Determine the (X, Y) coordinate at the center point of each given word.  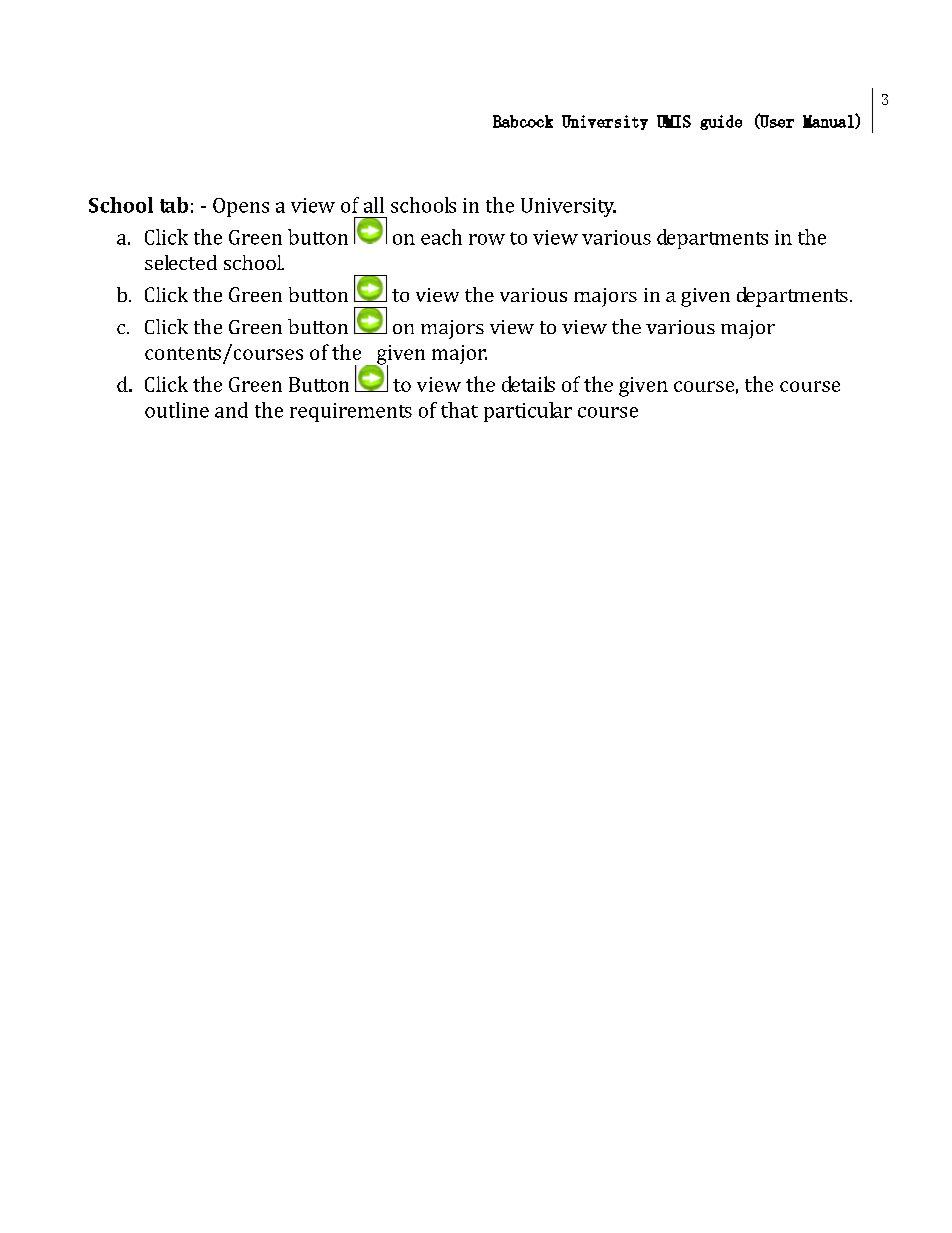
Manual (829, 121)
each (441, 237)
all (374, 205)
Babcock (523, 121)
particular (528, 412)
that (459, 410)
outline (177, 410)
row (487, 239)
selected (181, 262)
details (528, 384)
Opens (241, 207)
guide (721, 122)
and (231, 410)
